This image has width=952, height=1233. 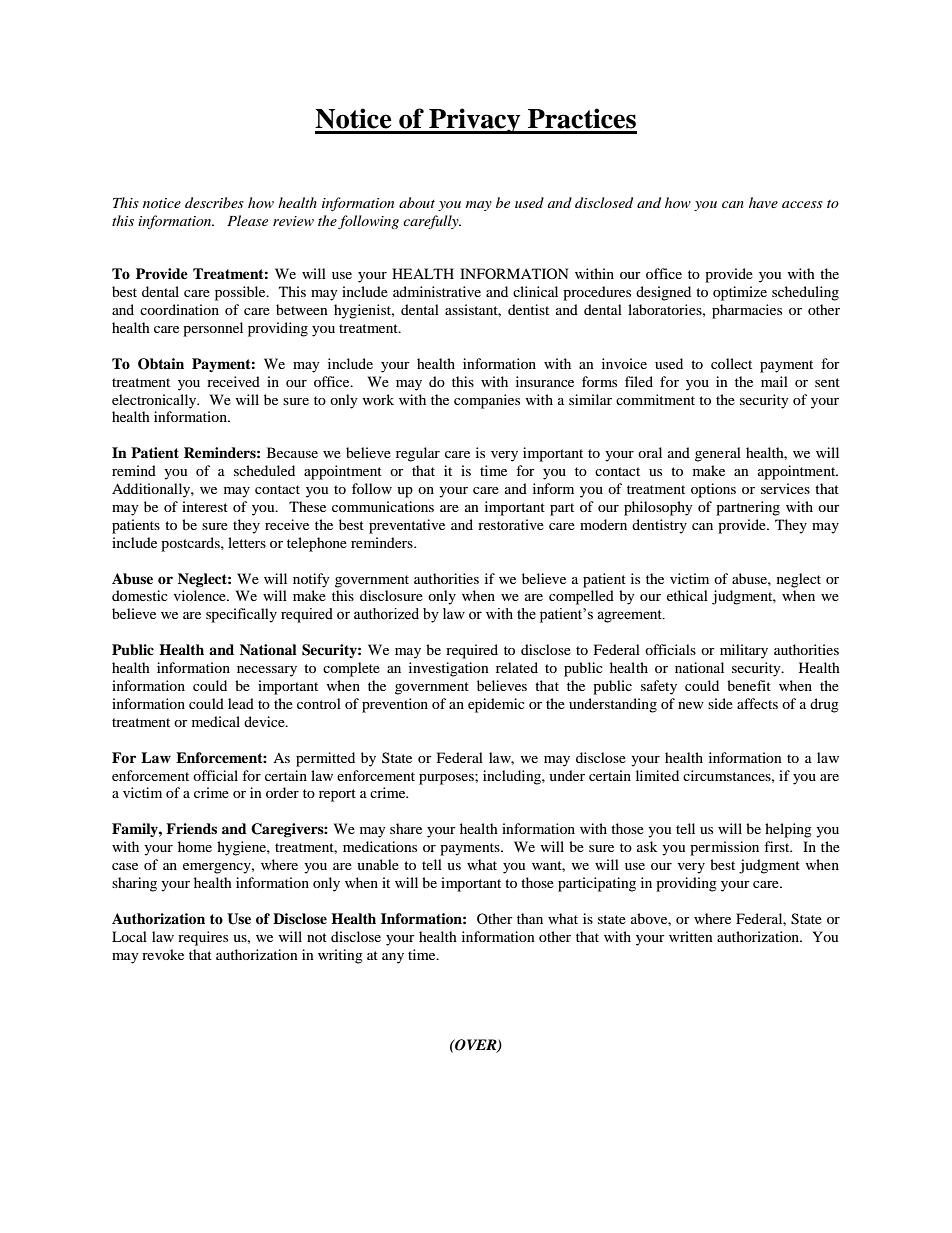 I want to click on epidemic, so click(x=496, y=705).
